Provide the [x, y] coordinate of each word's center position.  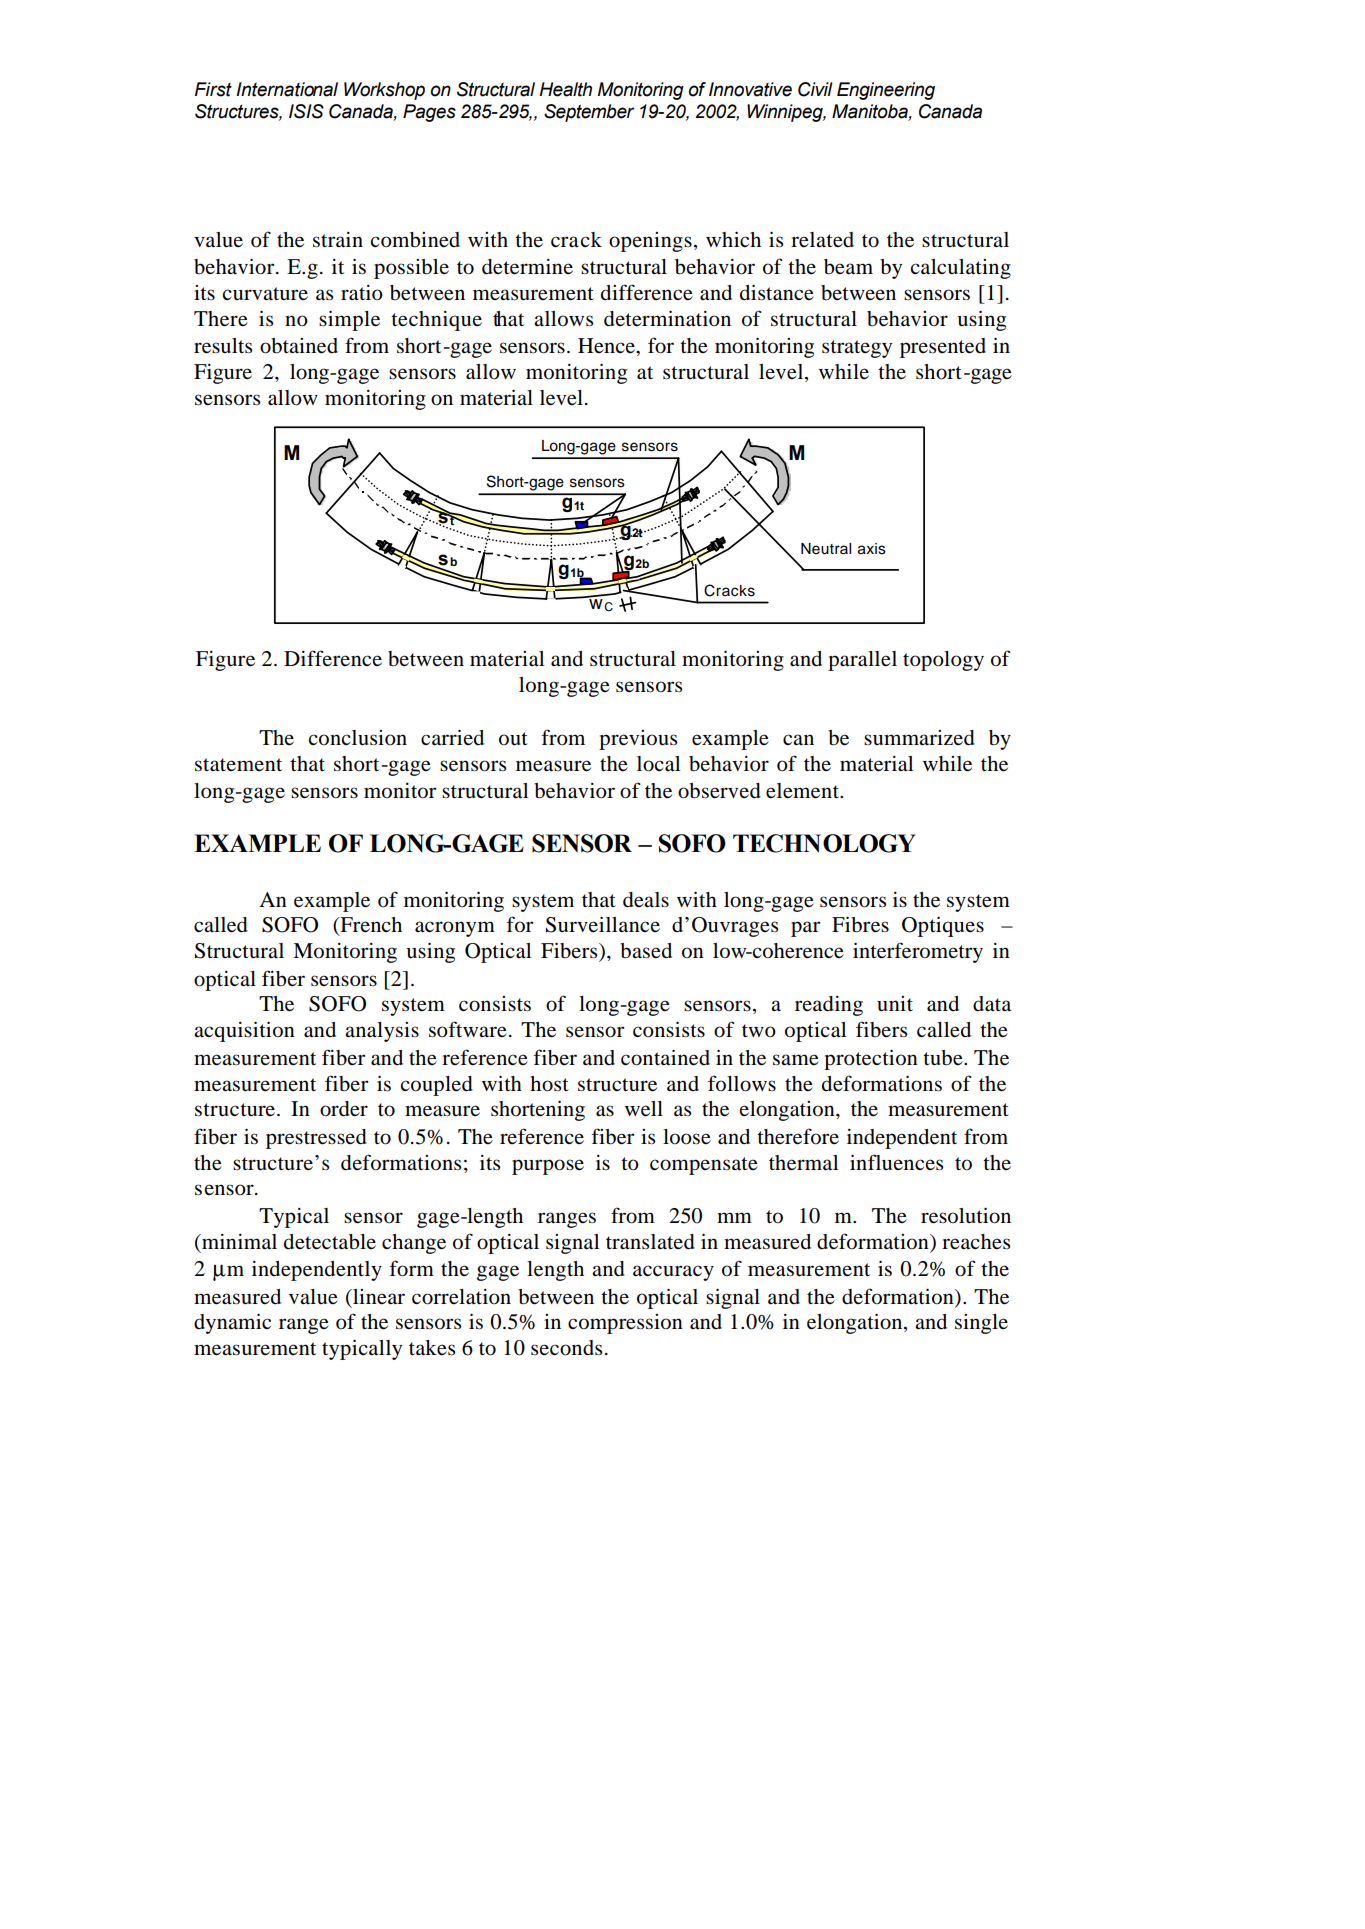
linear [378, 1297]
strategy [857, 349]
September [589, 113]
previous [638, 740]
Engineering [886, 91]
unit [895, 1004]
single [981, 1324]
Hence [607, 346]
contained [665, 1057]
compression [625, 1324]
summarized [919, 738]
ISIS [306, 111]
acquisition [244, 1031]
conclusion [357, 738]
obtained [299, 346]
